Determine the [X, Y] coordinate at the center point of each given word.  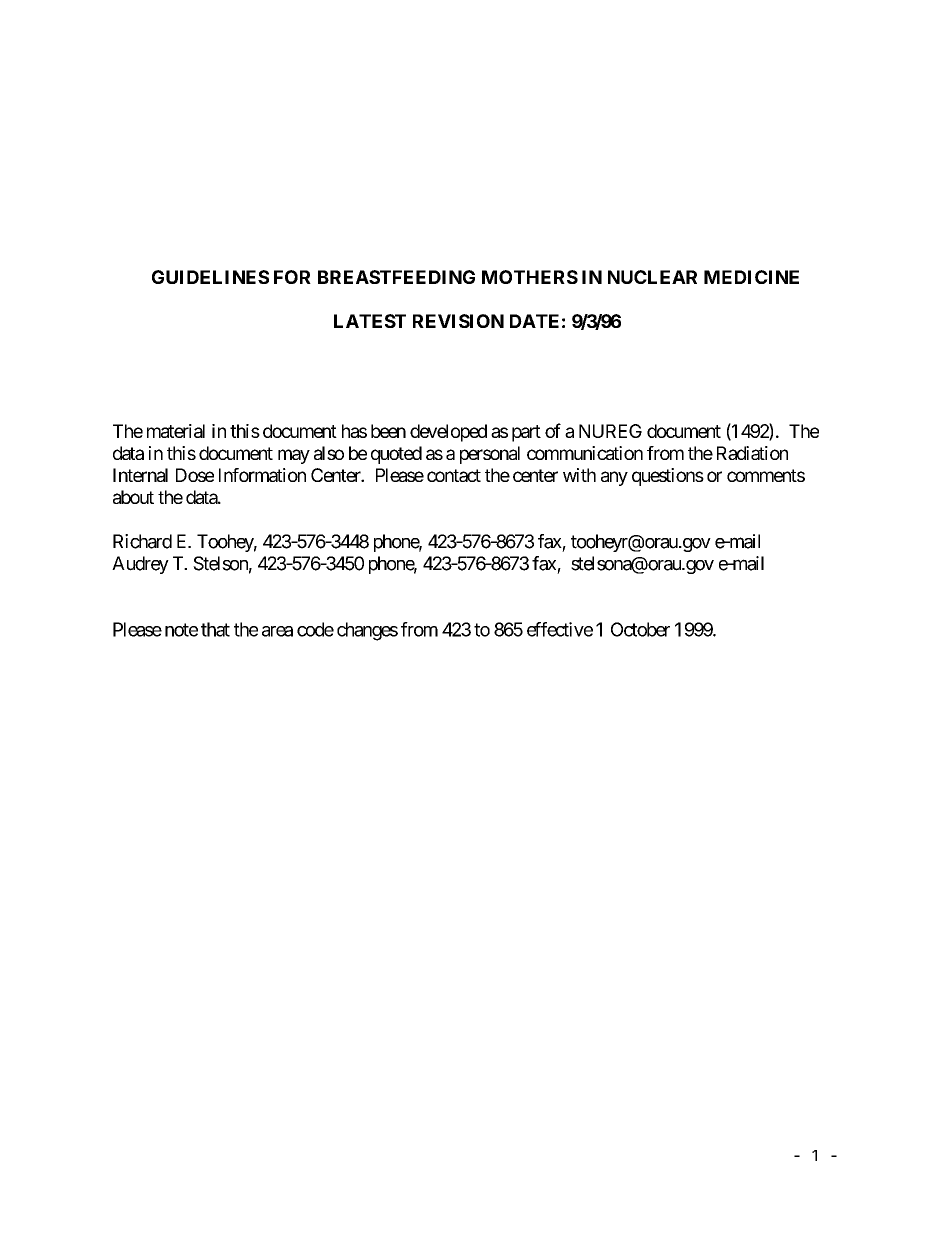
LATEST [370, 321]
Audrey [140, 565]
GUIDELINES [210, 277]
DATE [534, 321]
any [614, 478]
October [640, 629]
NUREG [610, 431]
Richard [142, 541]
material [176, 431]
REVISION [458, 321]
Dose [195, 475]
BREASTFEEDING [396, 277]
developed [448, 433]
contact [454, 475]
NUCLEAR [652, 277]
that [215, 629]
